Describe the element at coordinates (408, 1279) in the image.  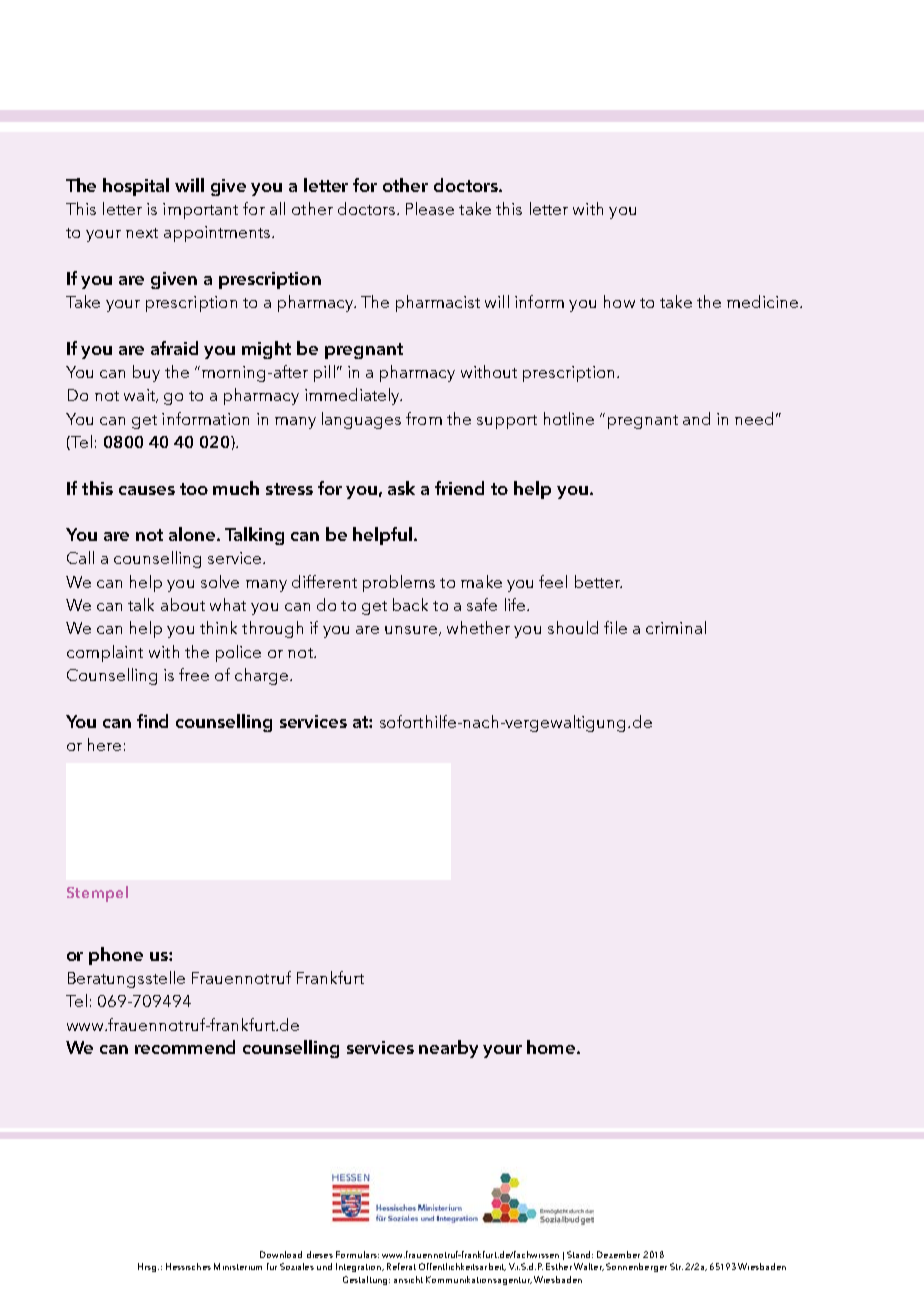
I see `ansicht` at that location.
